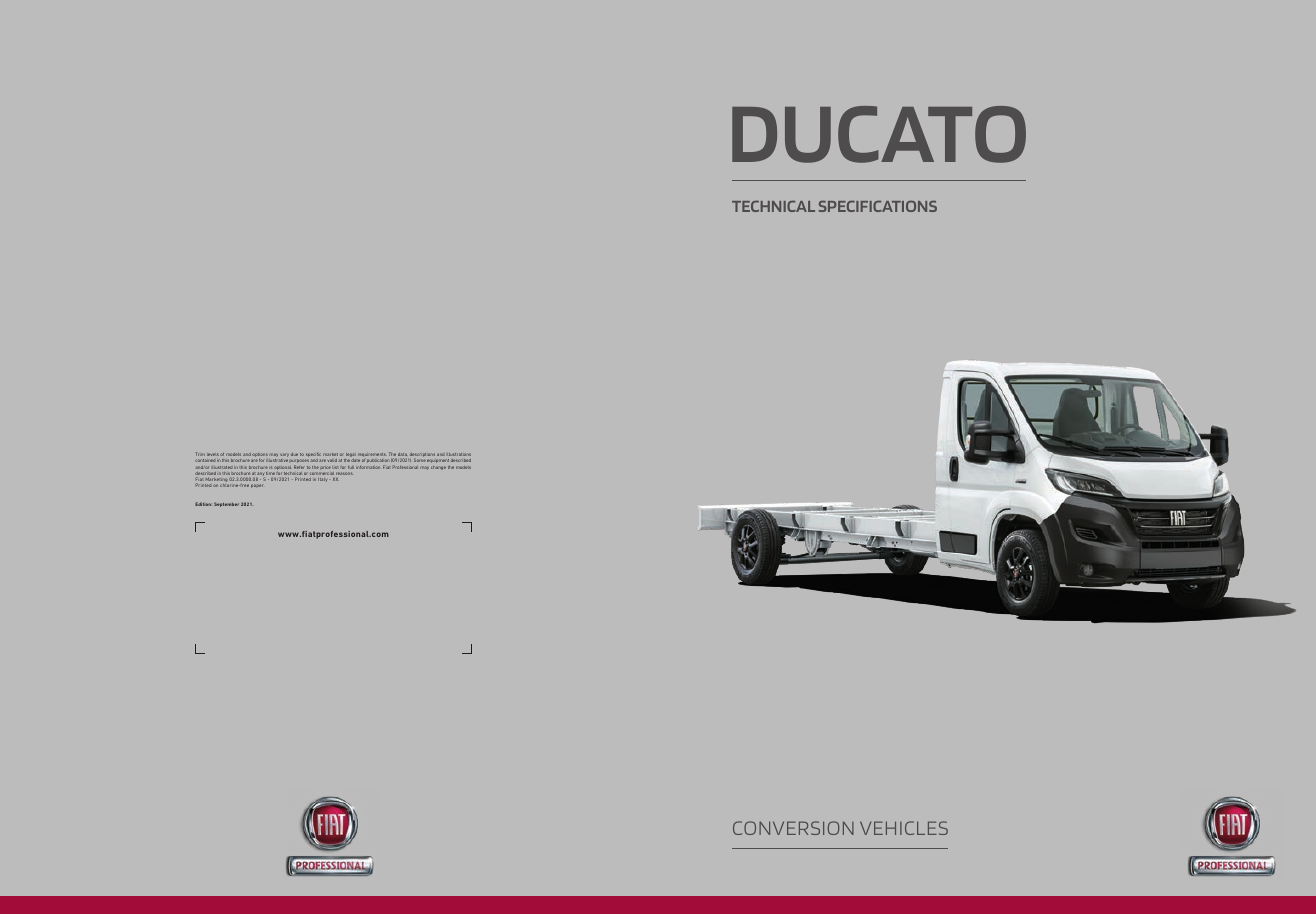 The height and width of the image is (914, 1316). What do you see at coordinates (904, 828) in the image?
I see `VEHICLES` at bounding box center [904, 828].
